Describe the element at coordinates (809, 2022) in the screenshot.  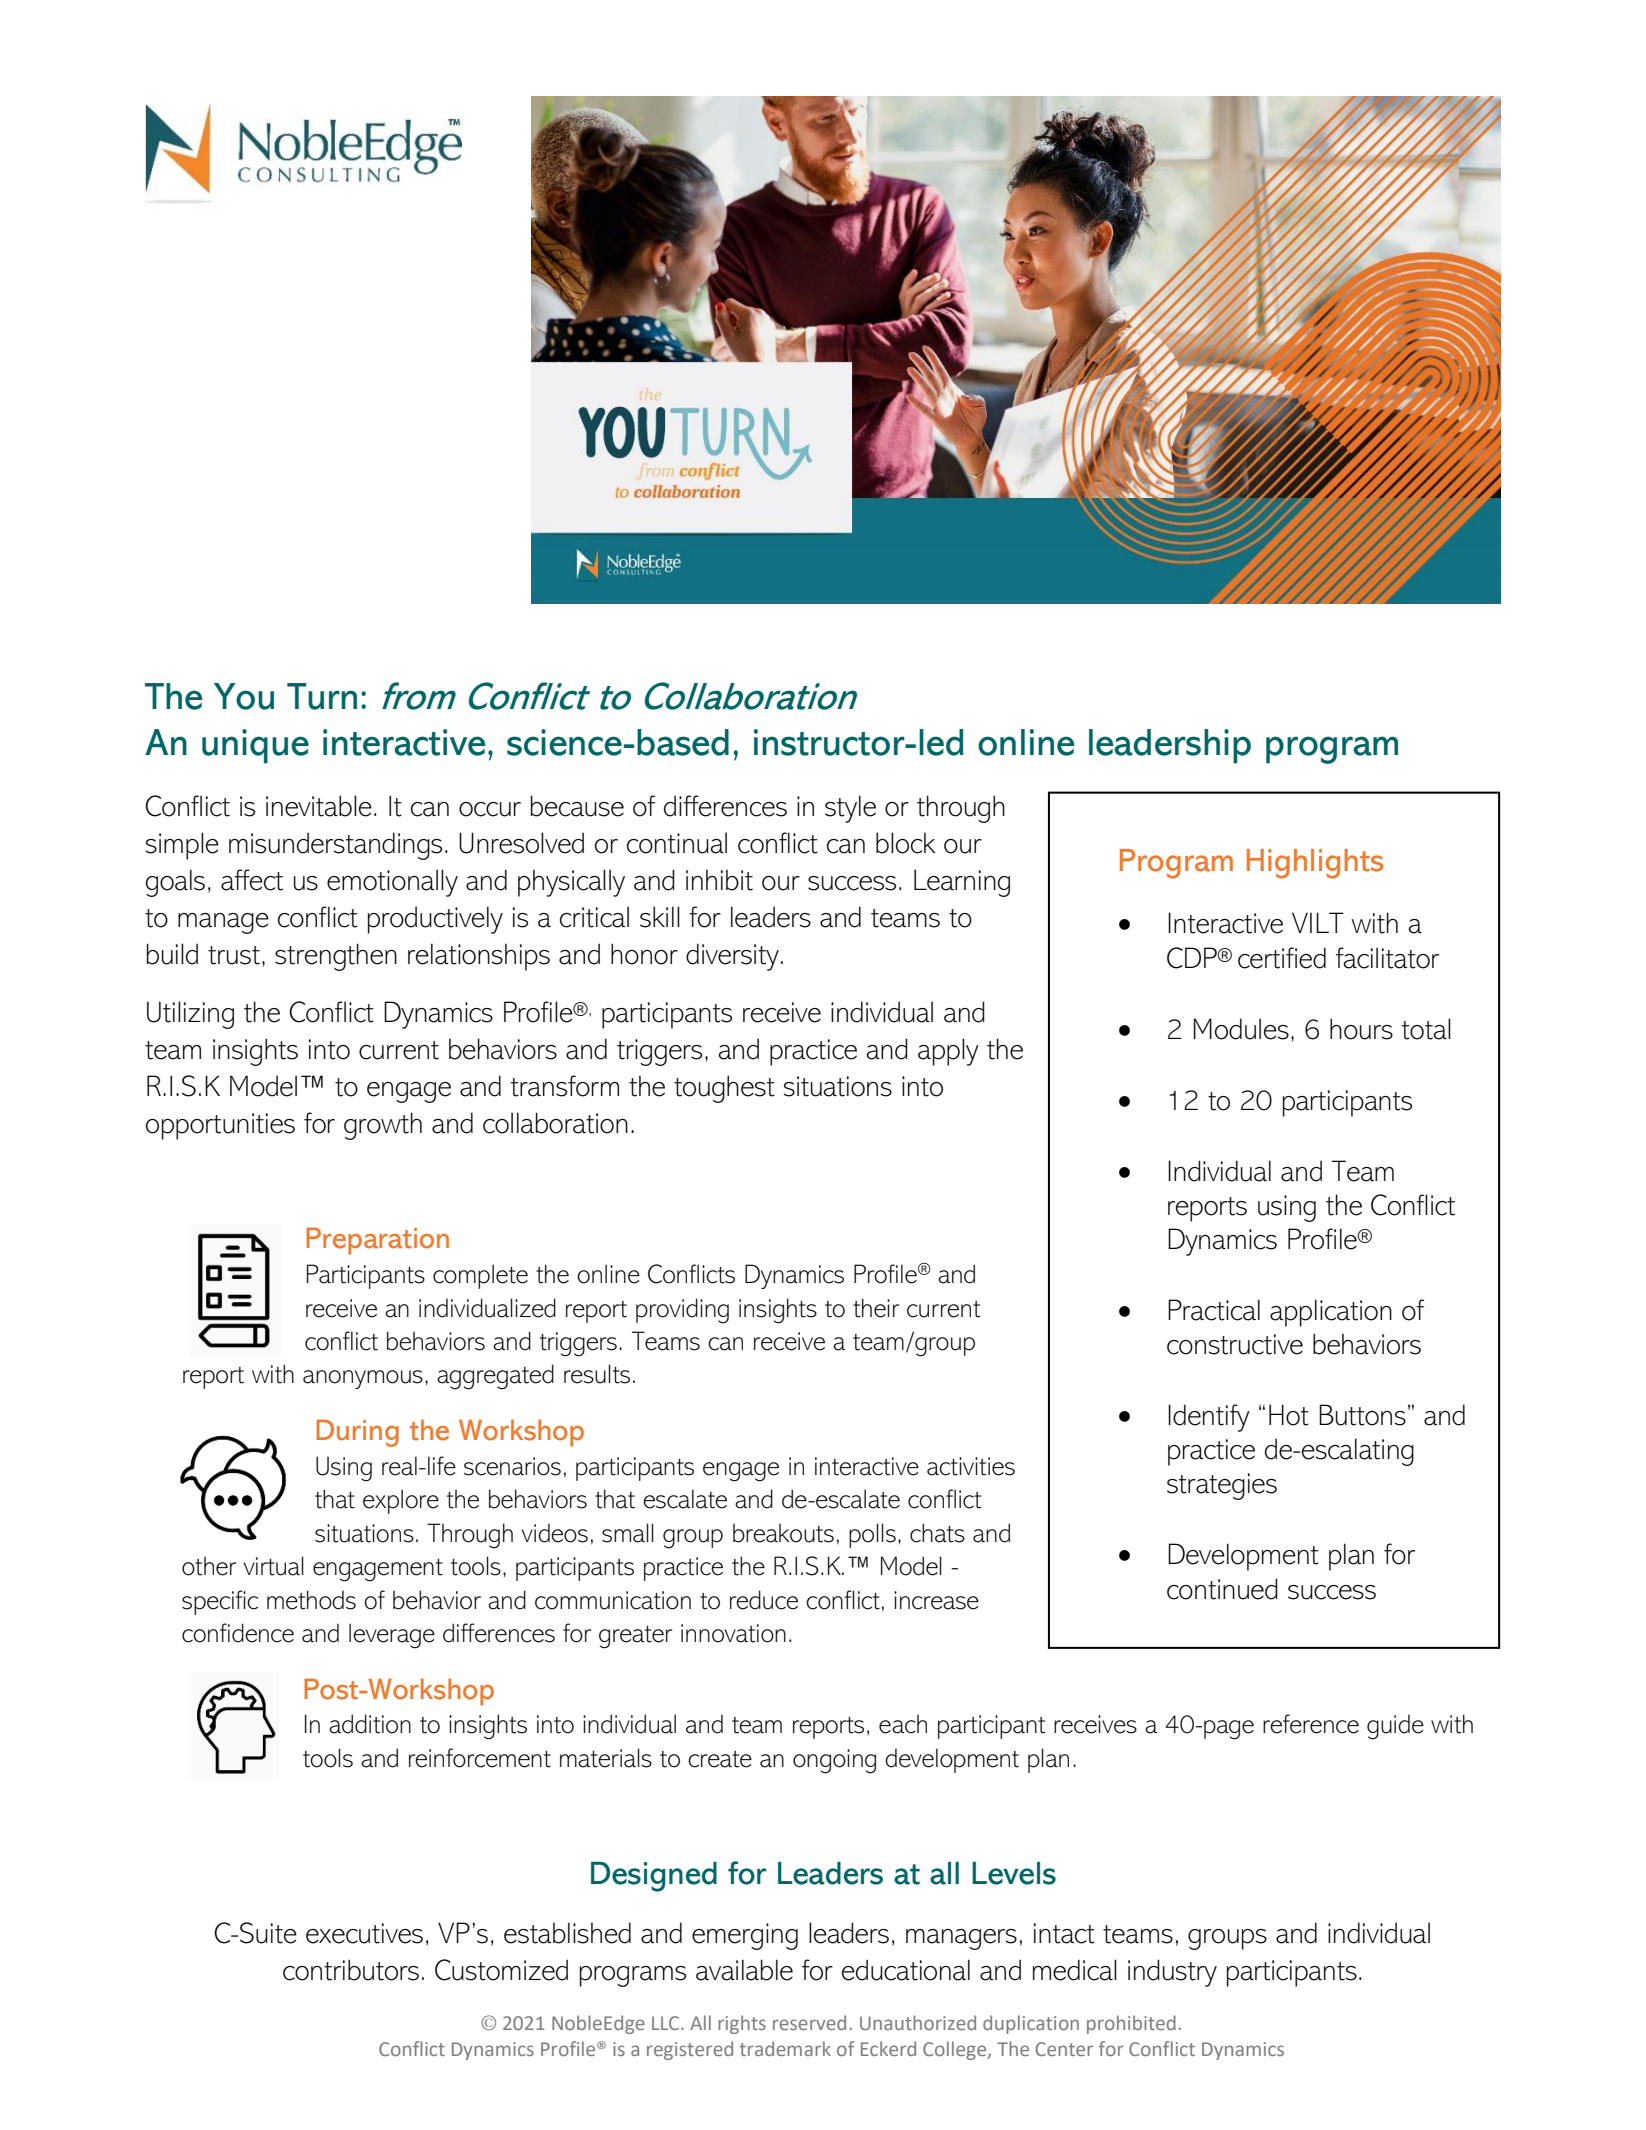
I see `reserved` at that location.
